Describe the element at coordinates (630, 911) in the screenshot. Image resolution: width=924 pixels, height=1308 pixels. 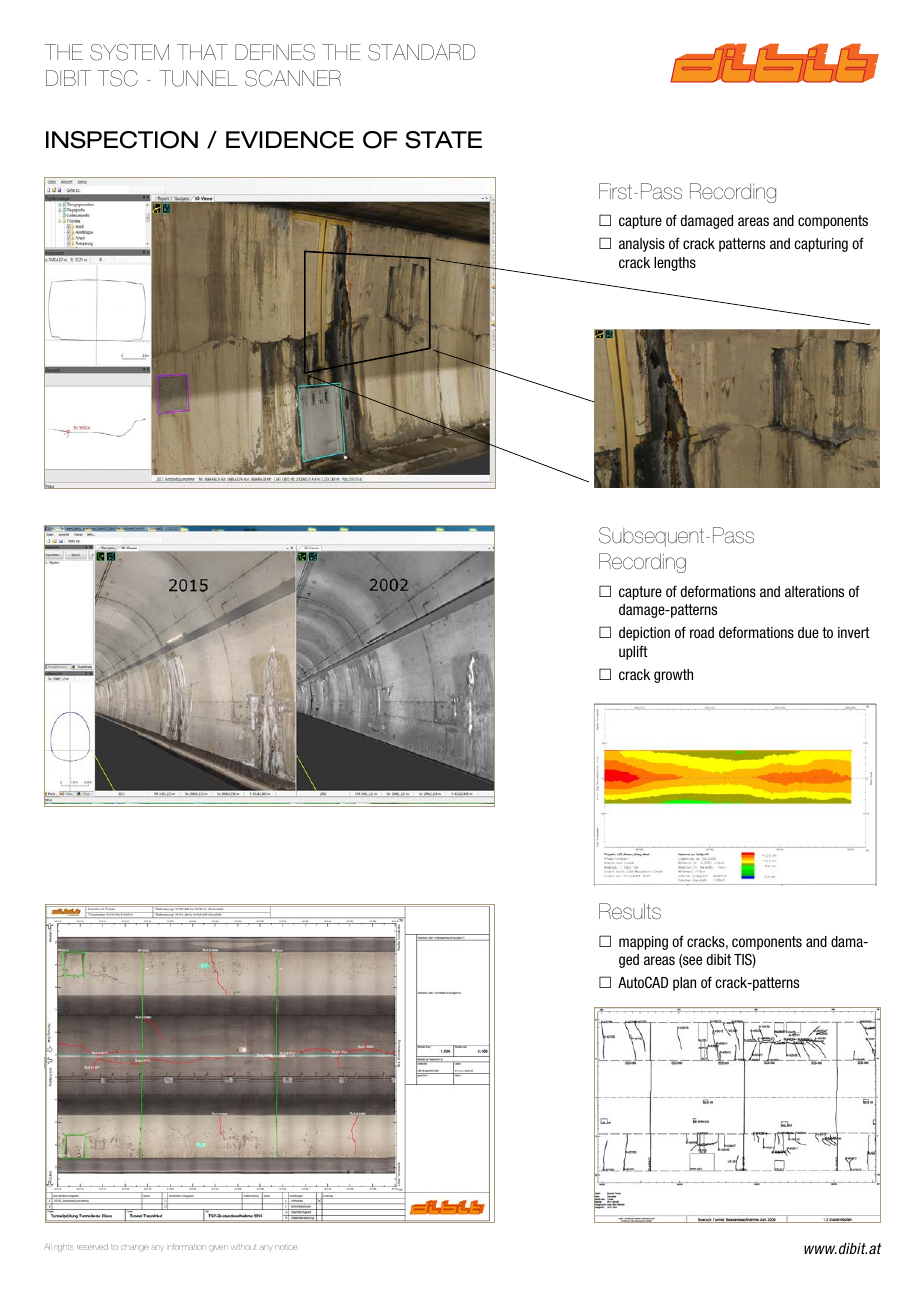
I see `Results` at that location.
